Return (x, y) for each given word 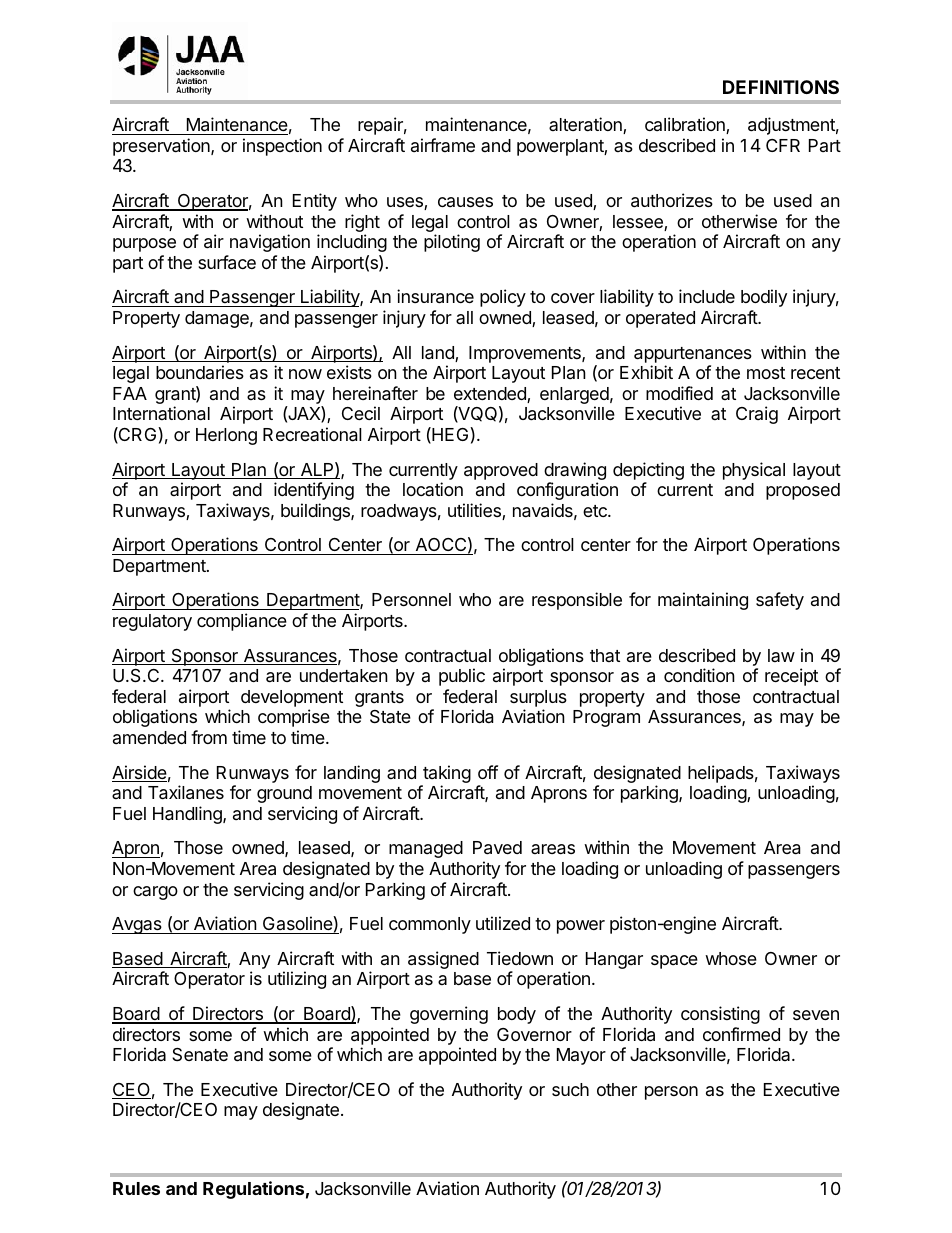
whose (731, 958)
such (570, 1089)
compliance (242, 622)
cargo (155, 893)
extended (491, 395)
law (781, 655)
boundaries (200, 372)
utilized (503, 923)
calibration (686, 125)
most (766, 373)
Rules (136, 1188)
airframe (443, 145)
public (462, 677)
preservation (162, 147)
